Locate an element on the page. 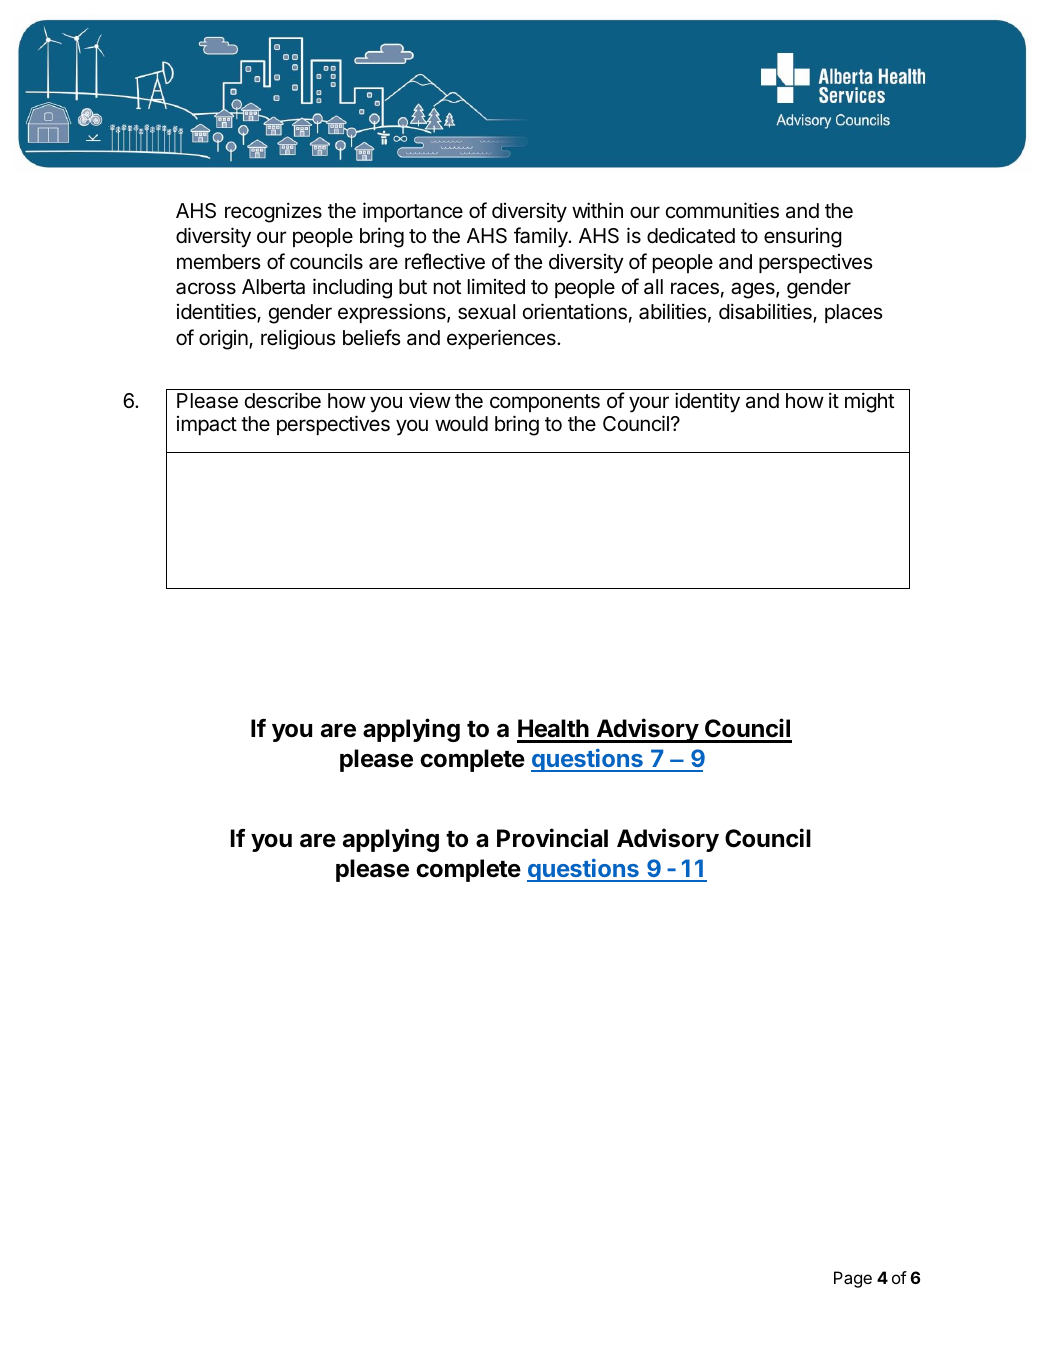 Image resolution: width=1042 pixels, height=1349 pixels. view is located at coordinates (430, 401).
